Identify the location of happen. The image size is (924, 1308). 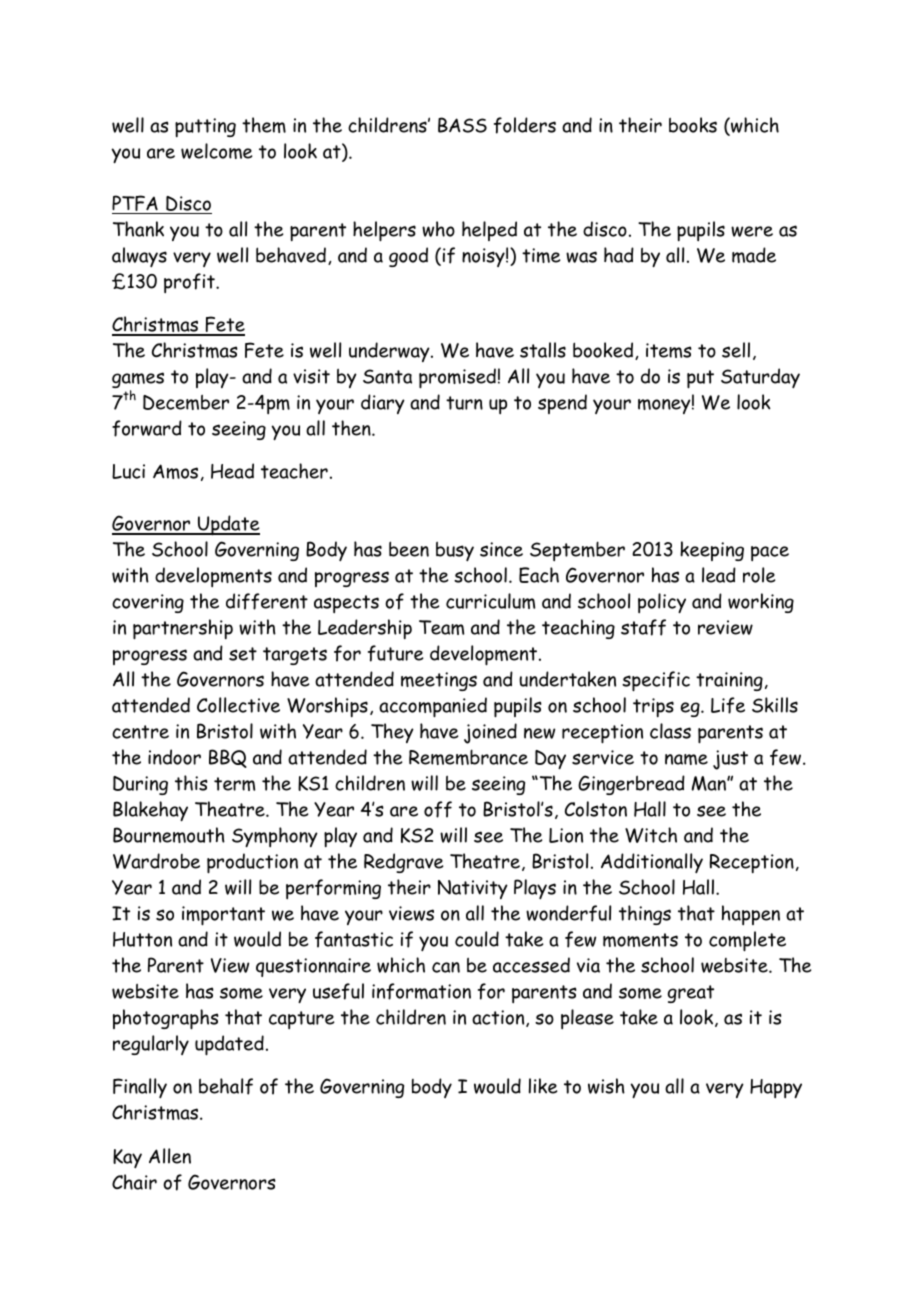
(751, 915).
